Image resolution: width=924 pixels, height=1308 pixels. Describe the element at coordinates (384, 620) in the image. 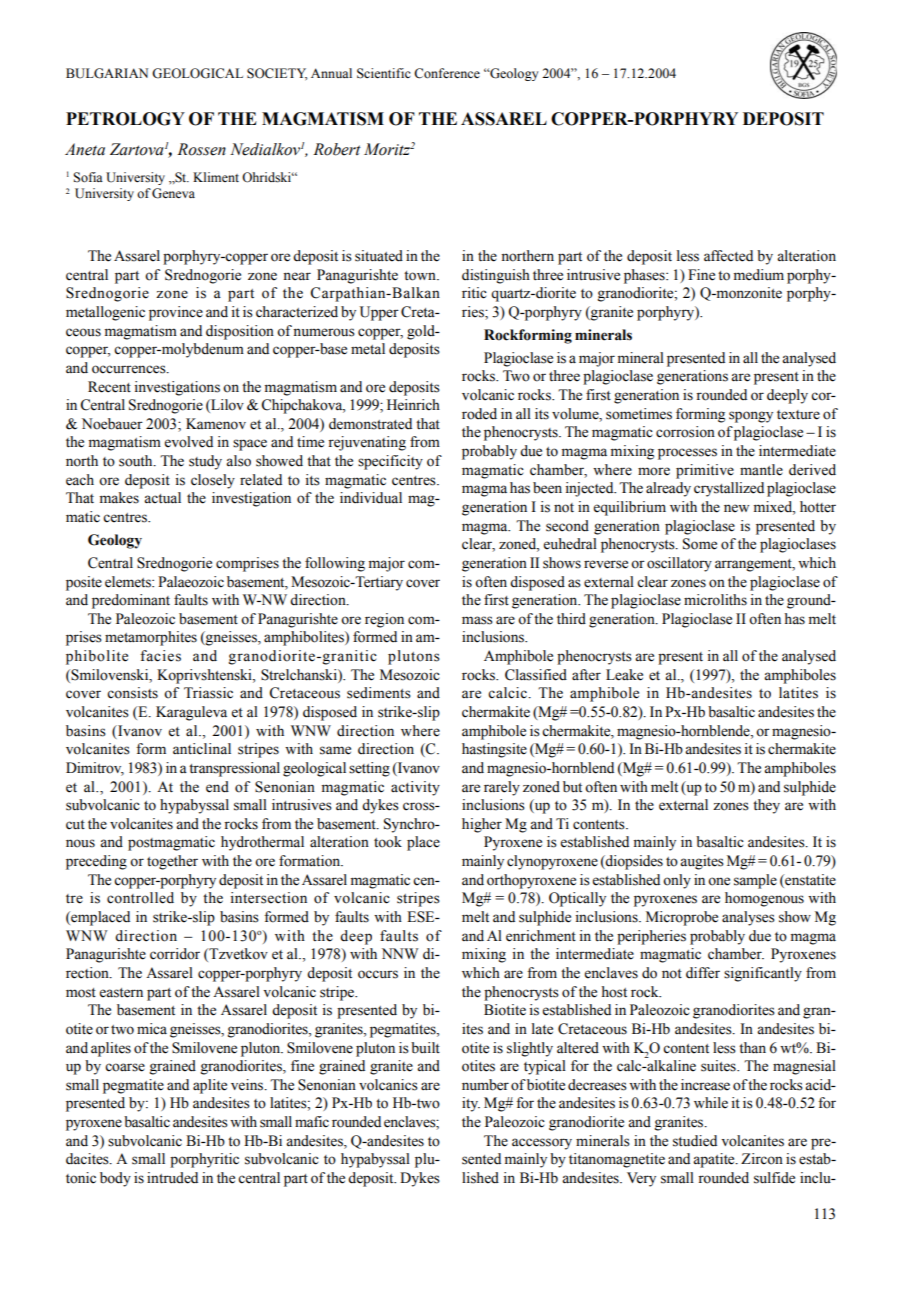

I see `region` at that location.
